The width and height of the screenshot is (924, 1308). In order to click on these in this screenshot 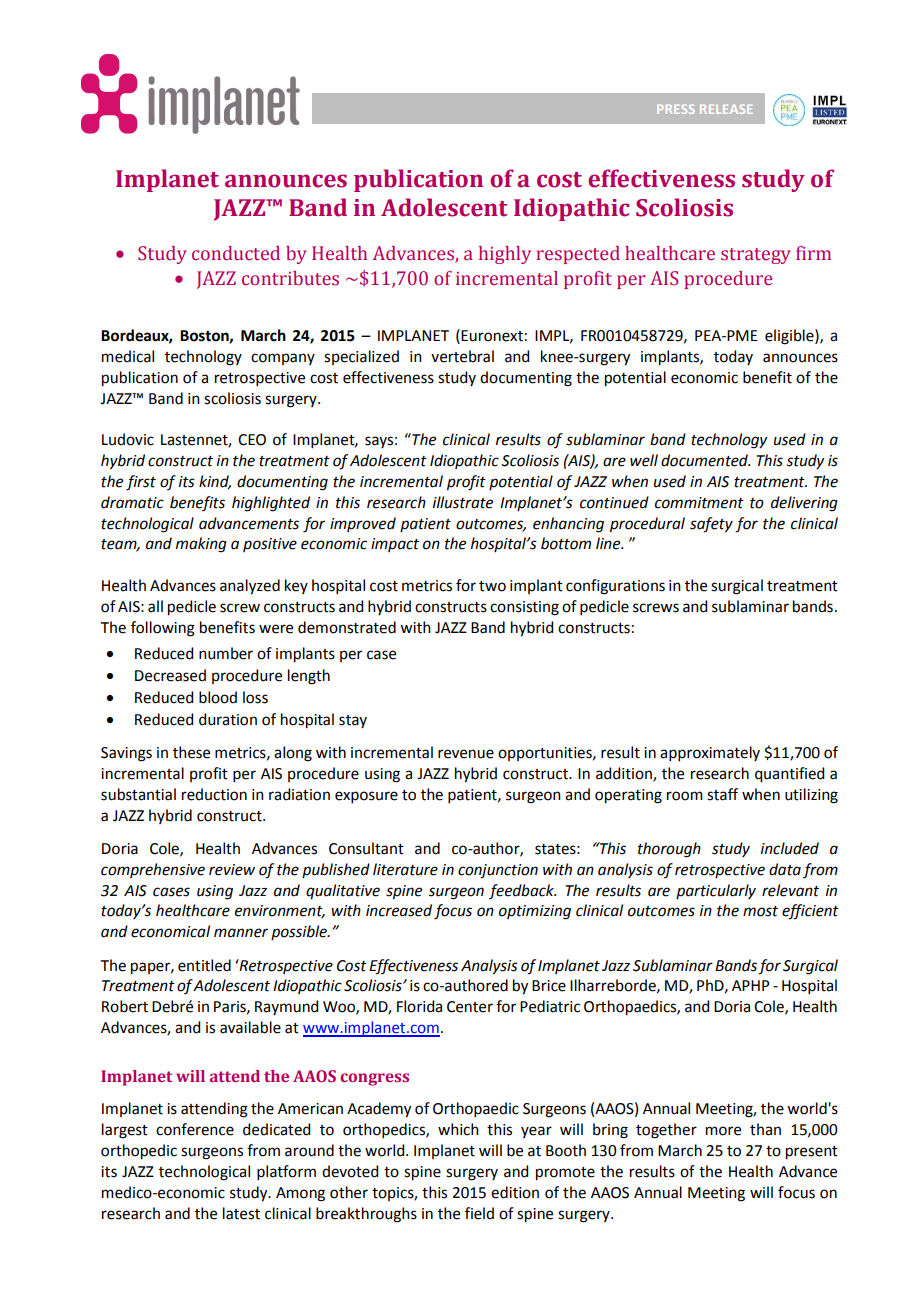, I will do `click(191, 752)`.
